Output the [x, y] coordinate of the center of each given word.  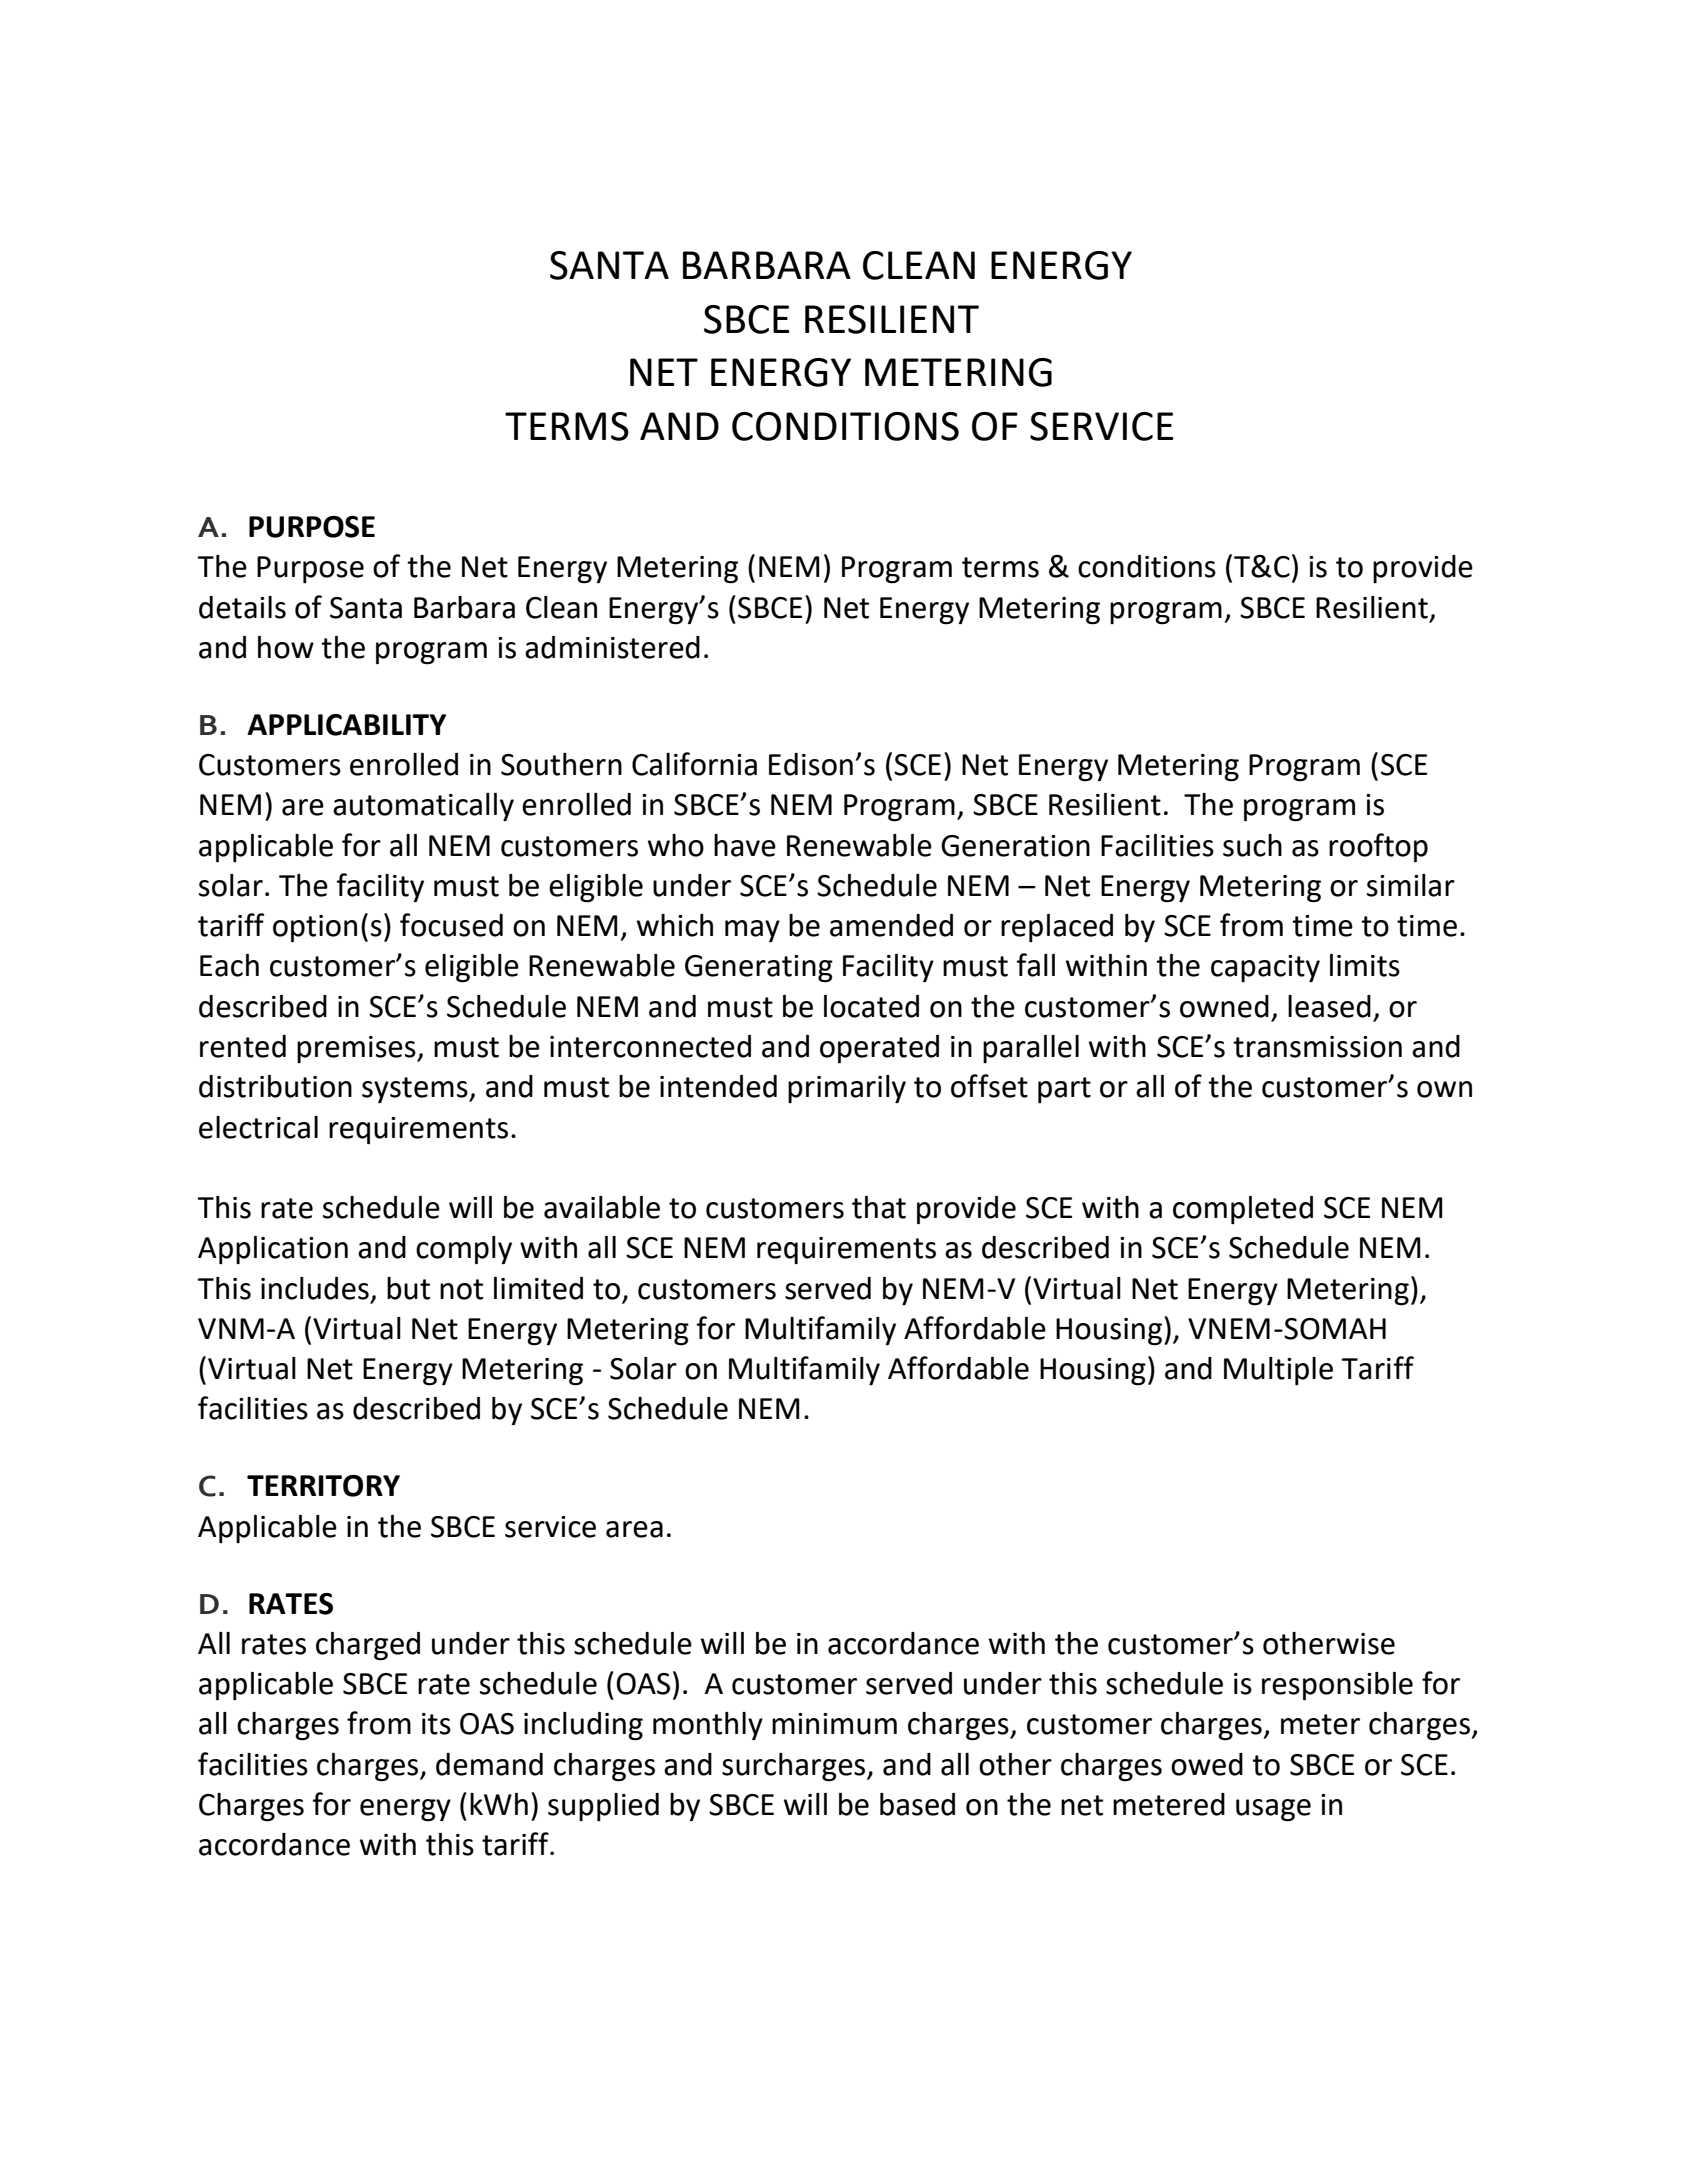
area [634, 1529]
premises [357, 1049]
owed [1207, 1764]
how [286, 647]
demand [489, 1764]
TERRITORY [323, 1486]
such [1252, 845]
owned [1224, 1006]
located [871, 1006]
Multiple [1278, 1371]
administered [612, 647]
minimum [834, 1724]
